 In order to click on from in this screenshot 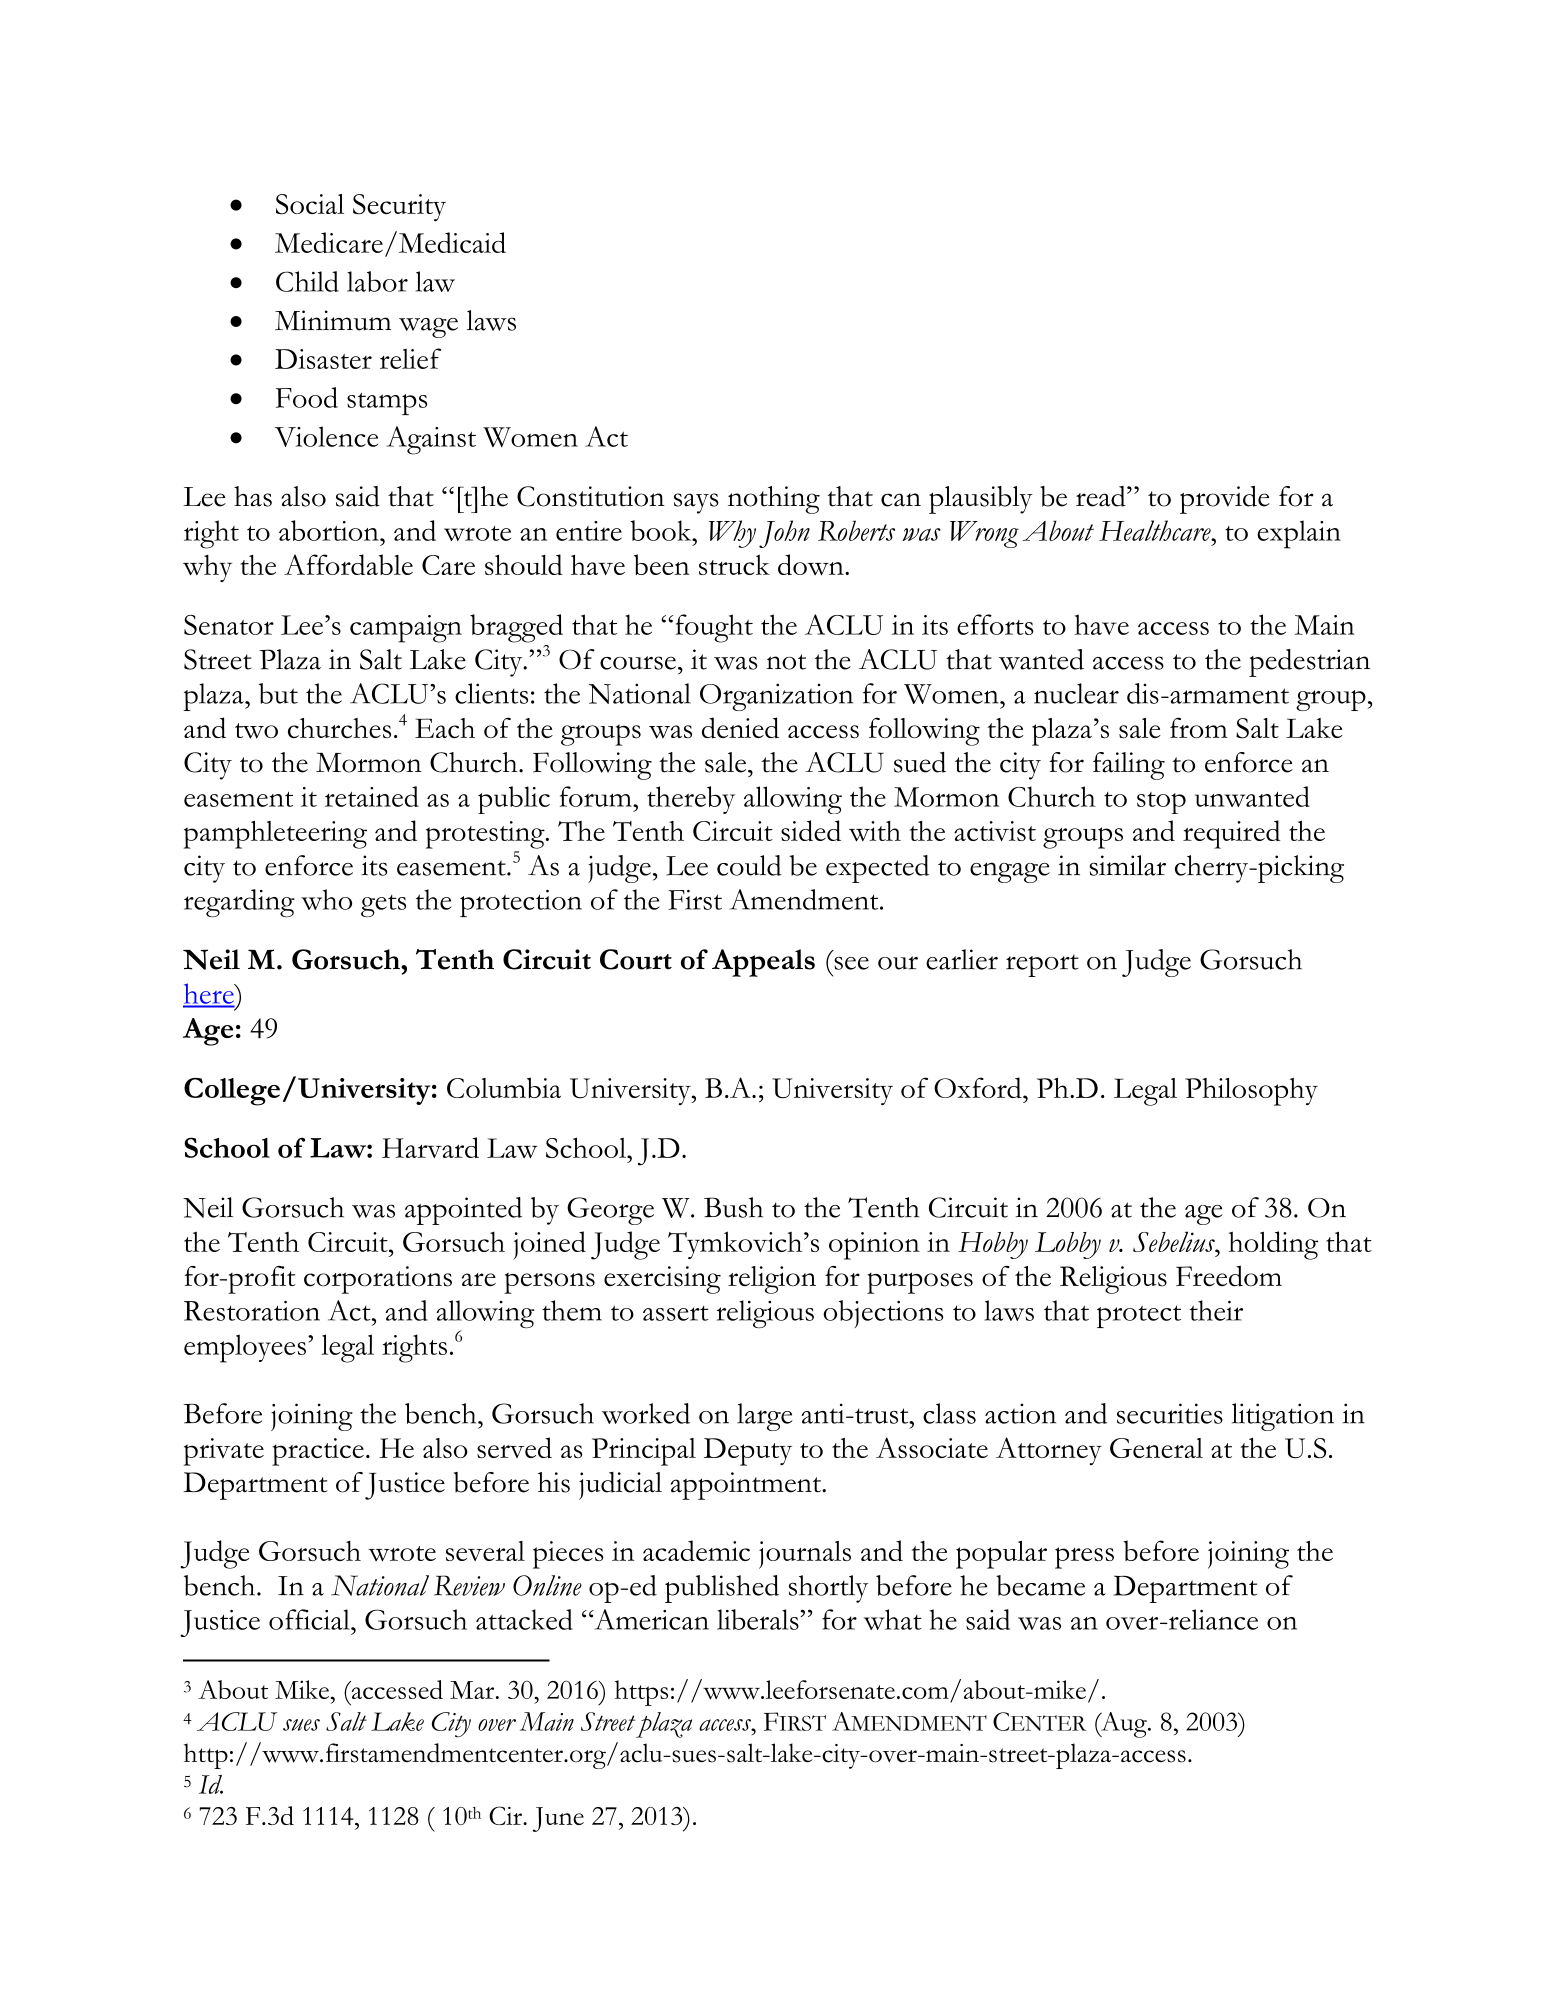, I will do `click(1198, 727)`.
